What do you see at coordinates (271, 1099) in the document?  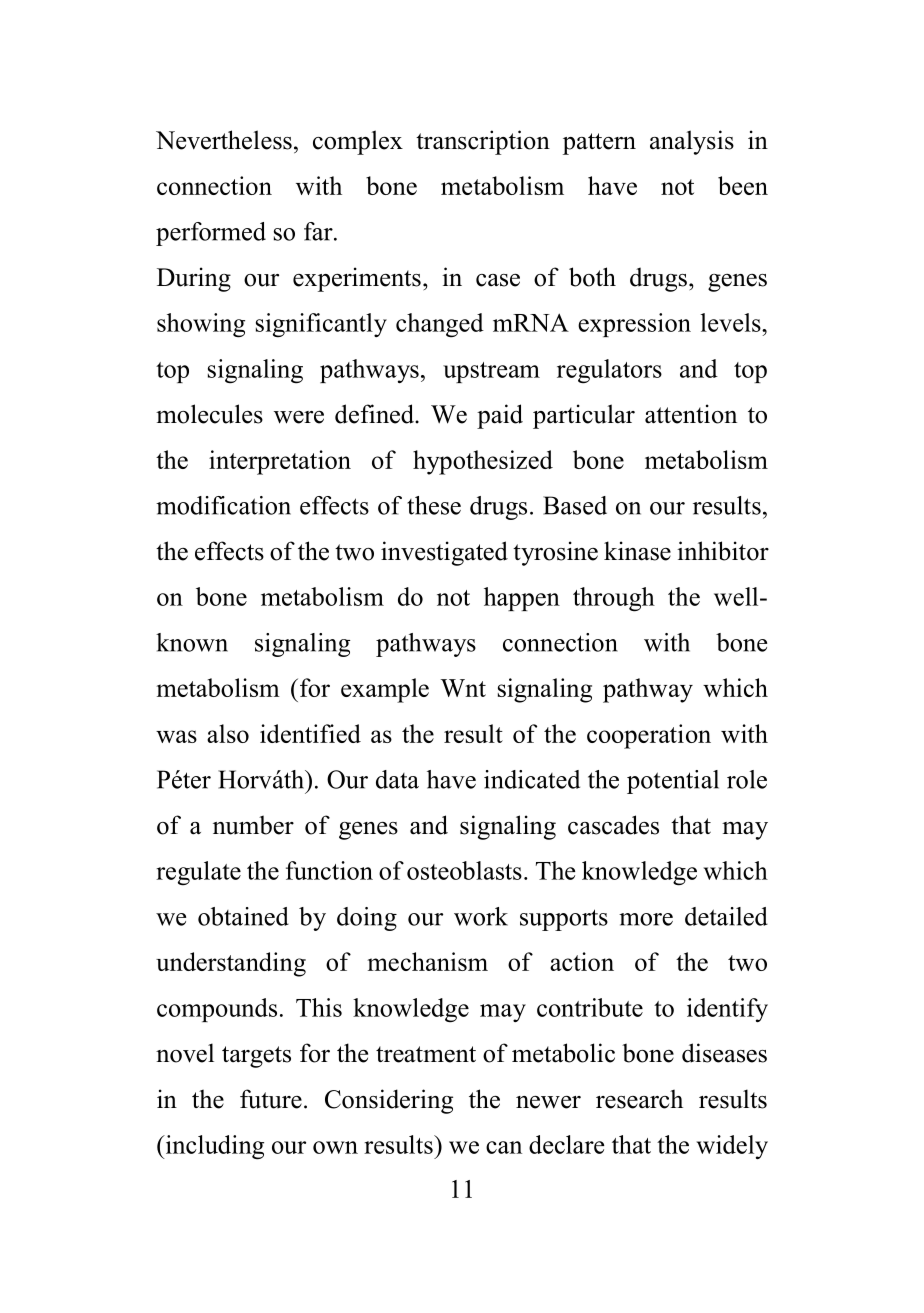 I see `future` at bounding box center [271, 1099].
